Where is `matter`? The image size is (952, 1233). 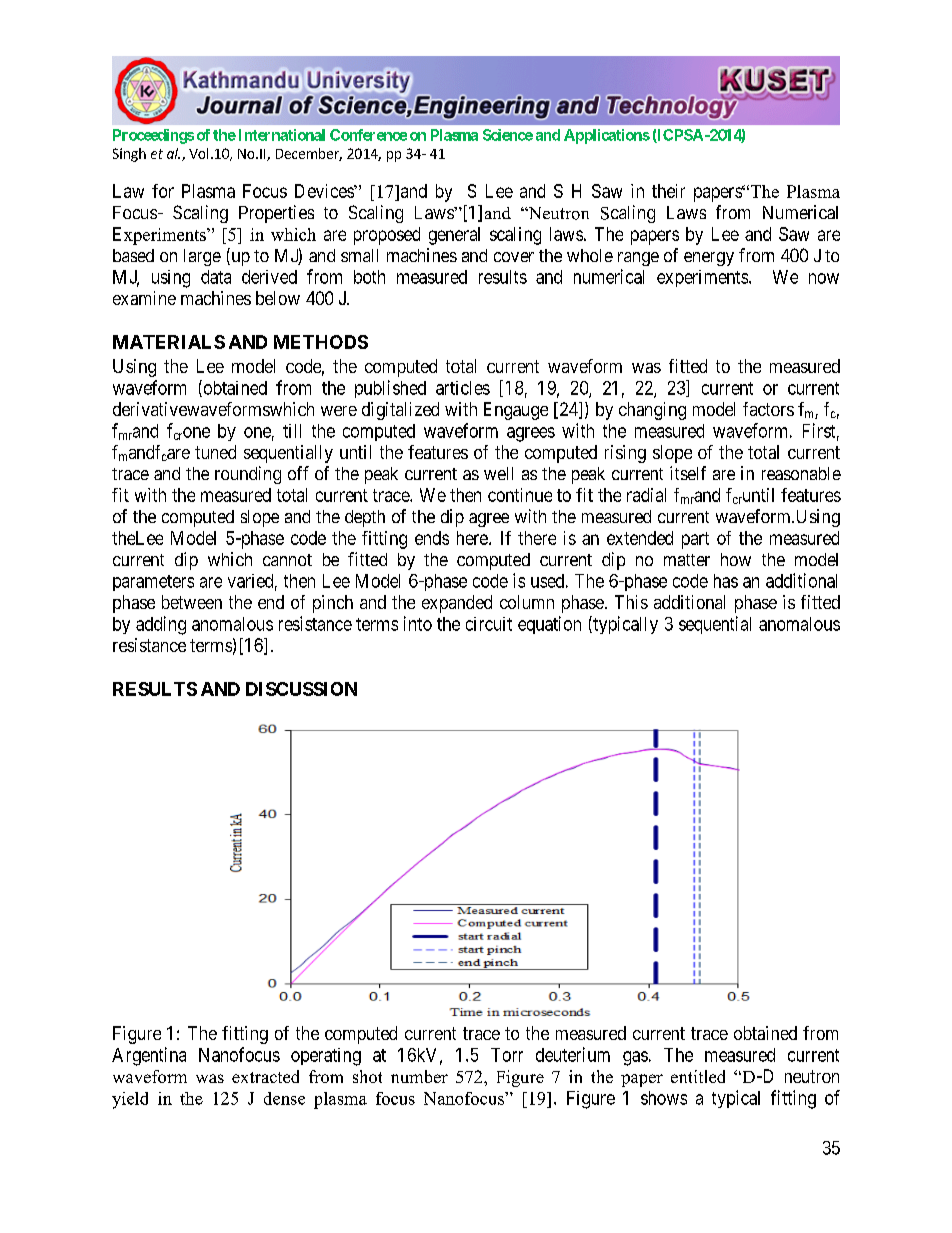
matter is located at coordinates (687, 560).
